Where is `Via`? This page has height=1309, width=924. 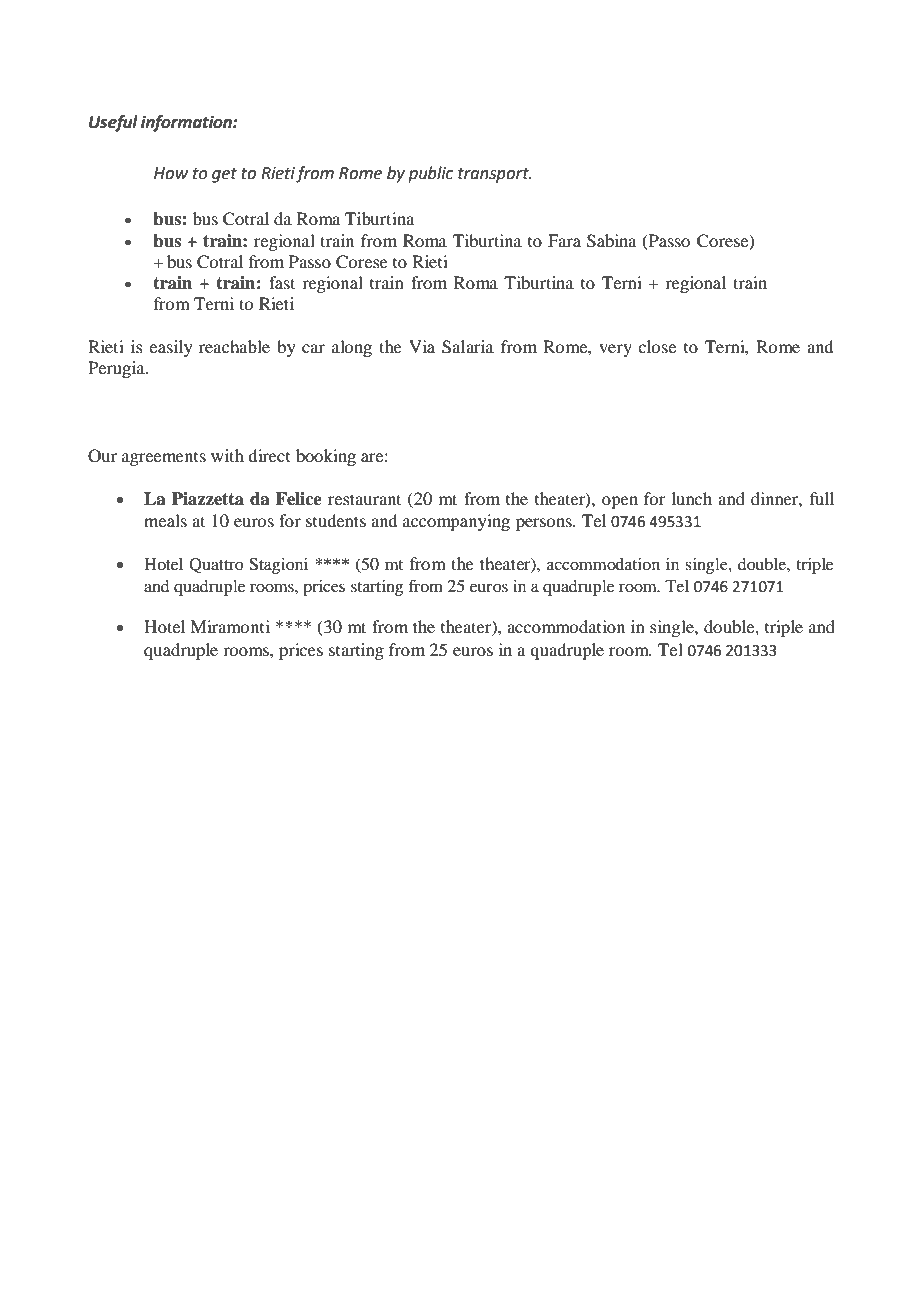 Via is located at coordinates (422, 346).
